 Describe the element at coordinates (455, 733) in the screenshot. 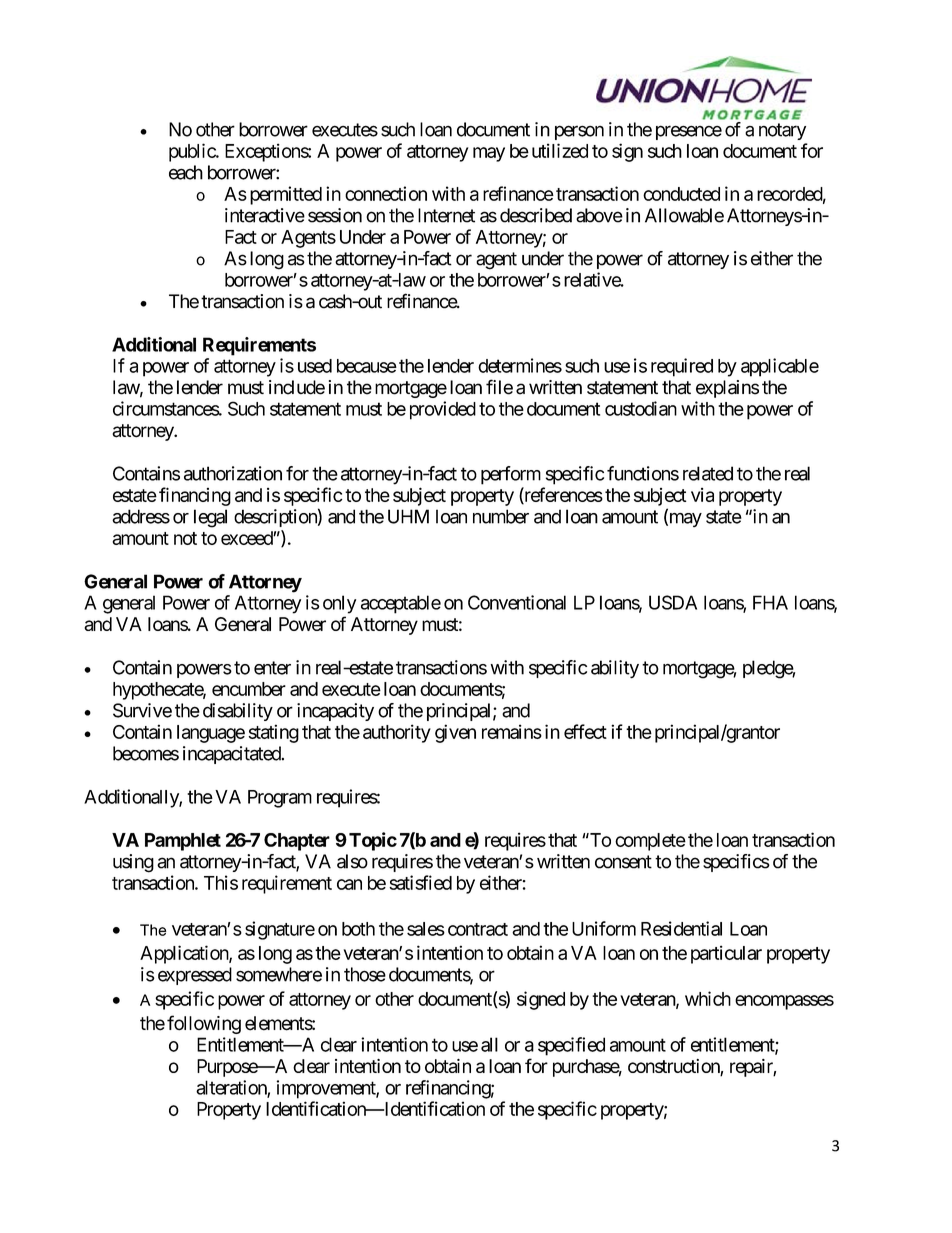

I see `given` at that location.
